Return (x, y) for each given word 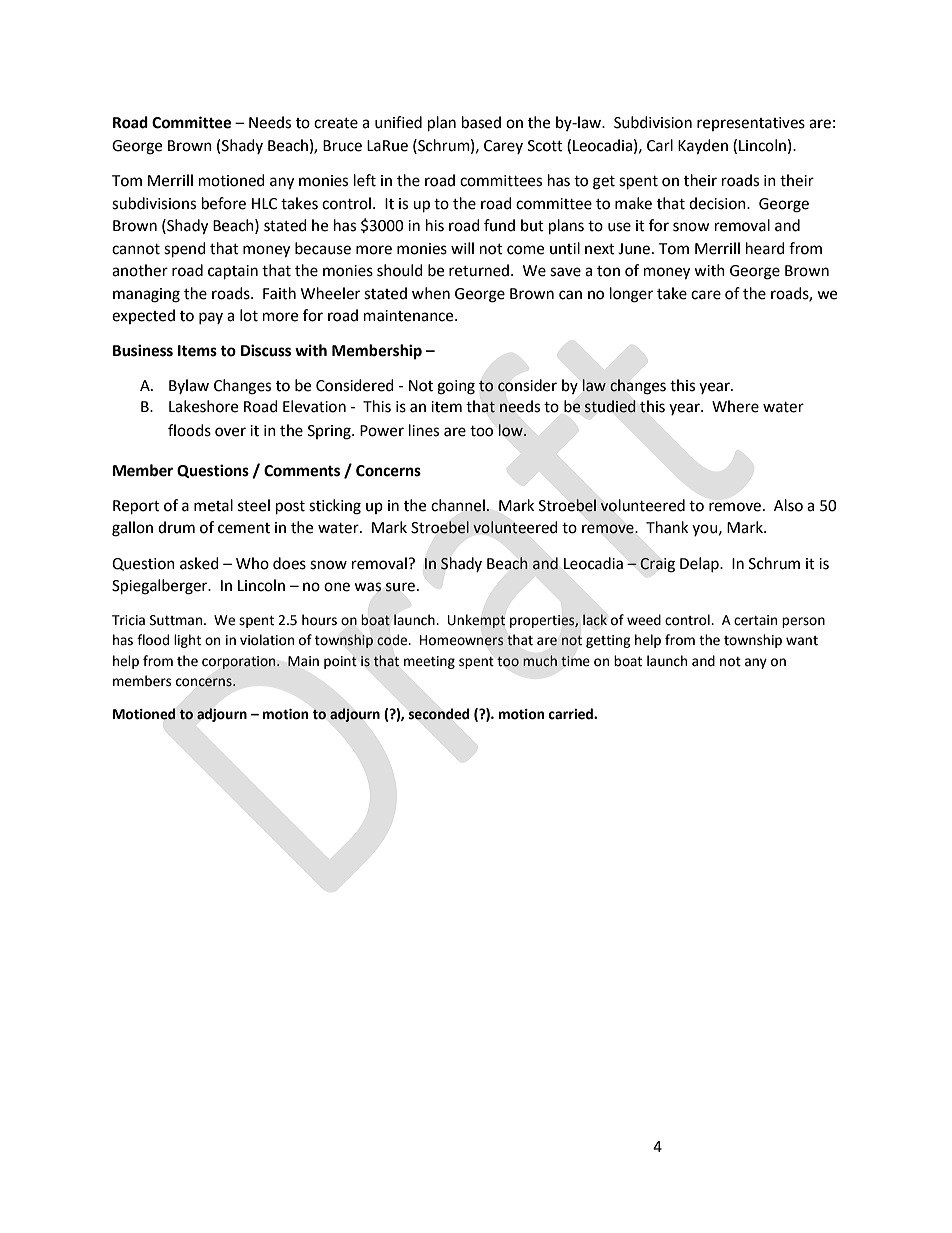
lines (424, 430)
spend (185, 250)
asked (199, 563)
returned (480, 270)
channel (459, 505)
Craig (657, 565)
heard (765, 248)
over (230, 432)
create (336, 123)
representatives (751, 124)
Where (735, 406)
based (481, 122)
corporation (240, 662)
